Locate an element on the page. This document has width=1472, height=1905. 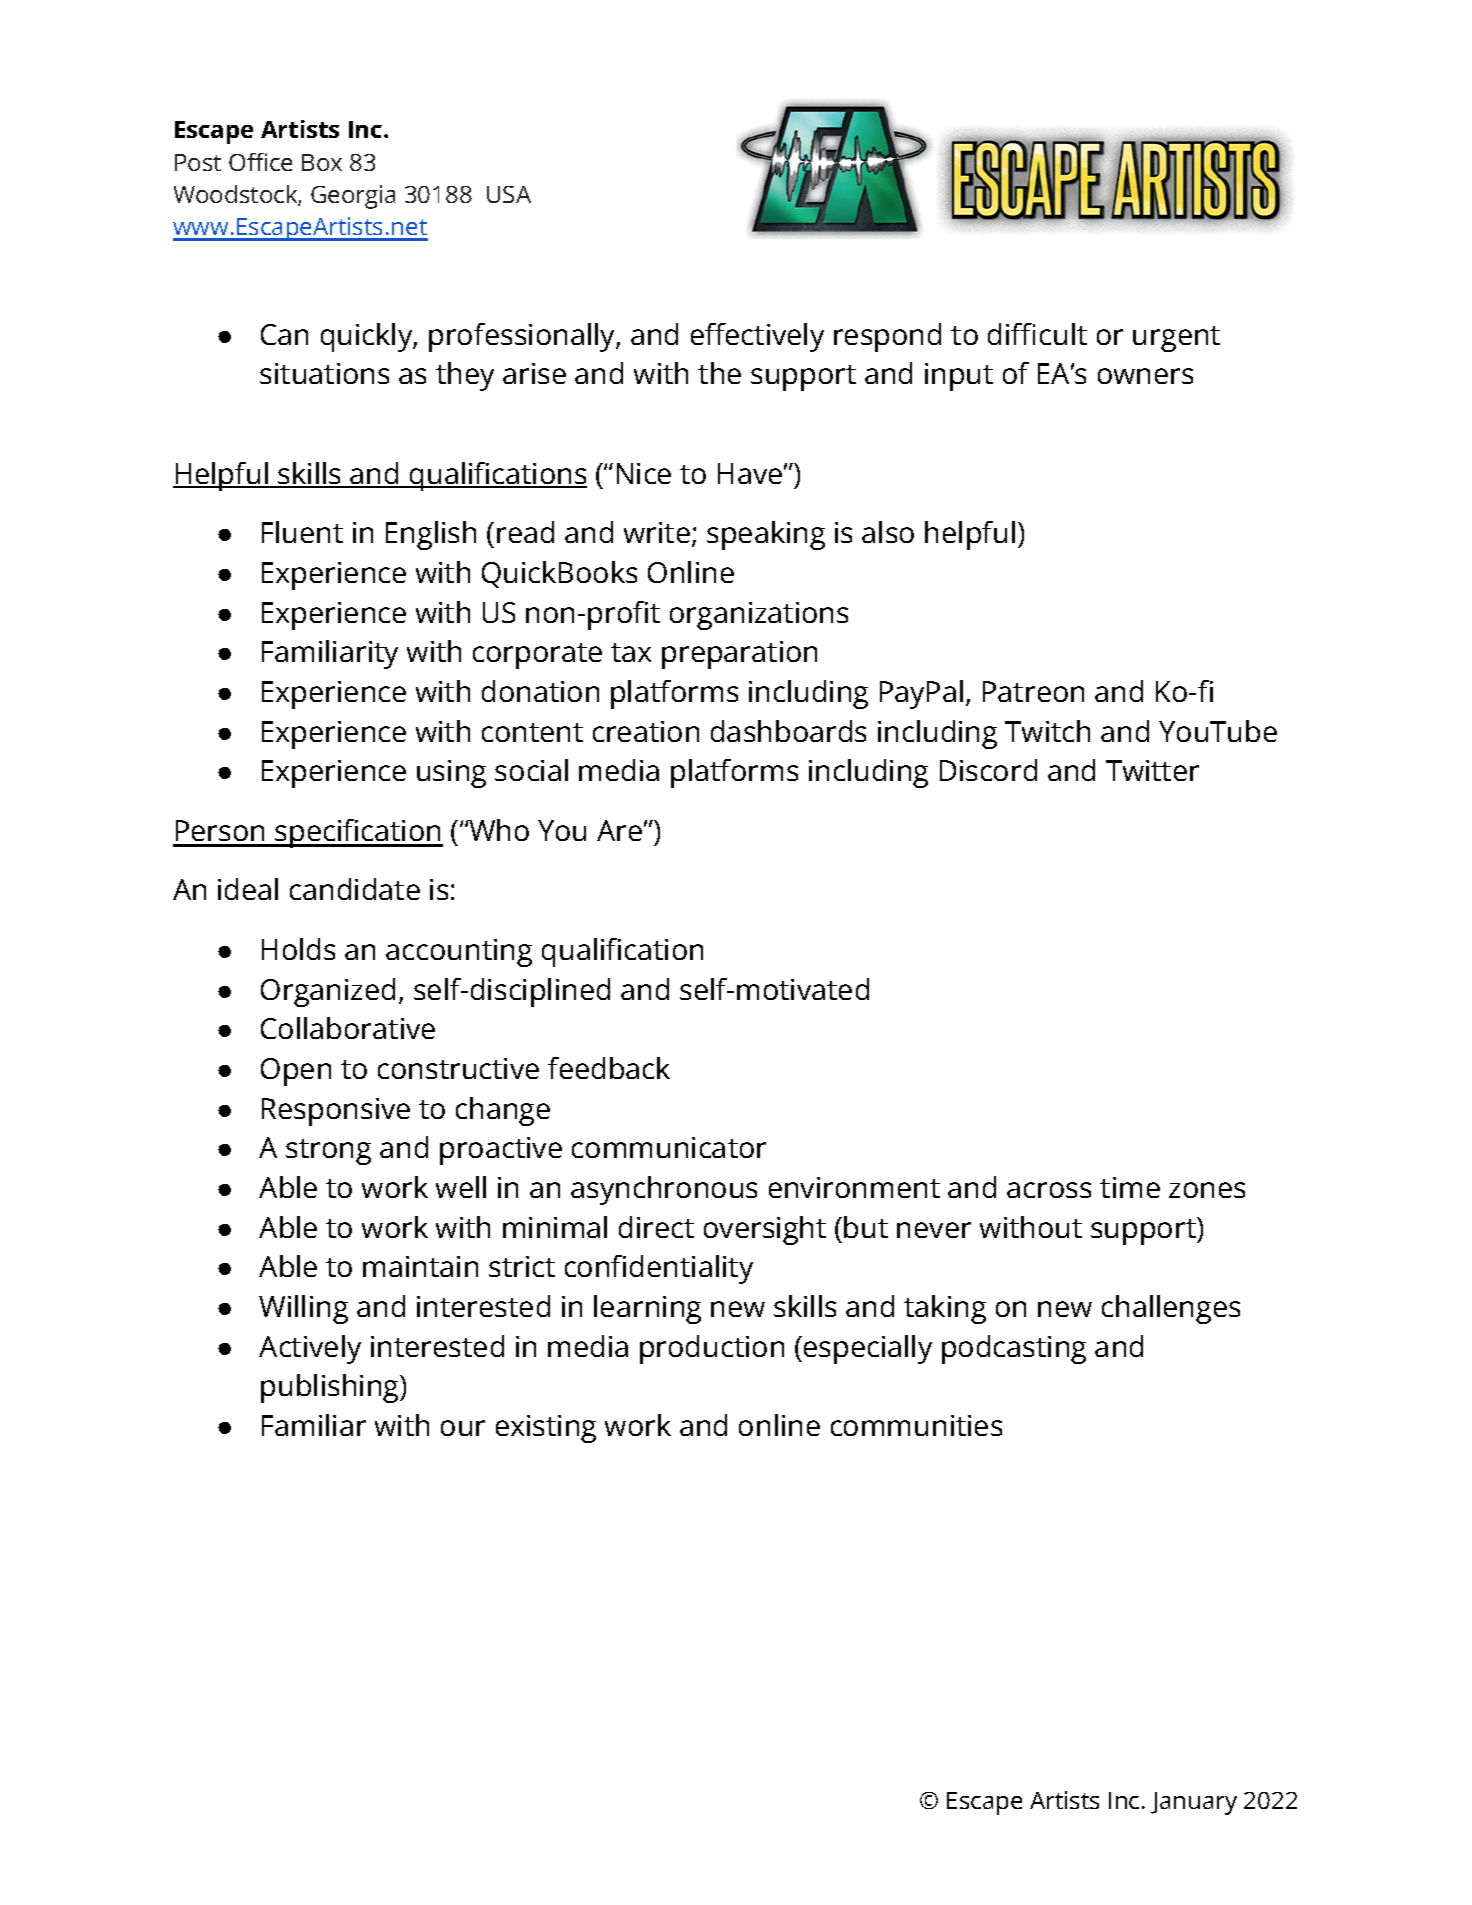
our is located at coordinates (463, 1428).
